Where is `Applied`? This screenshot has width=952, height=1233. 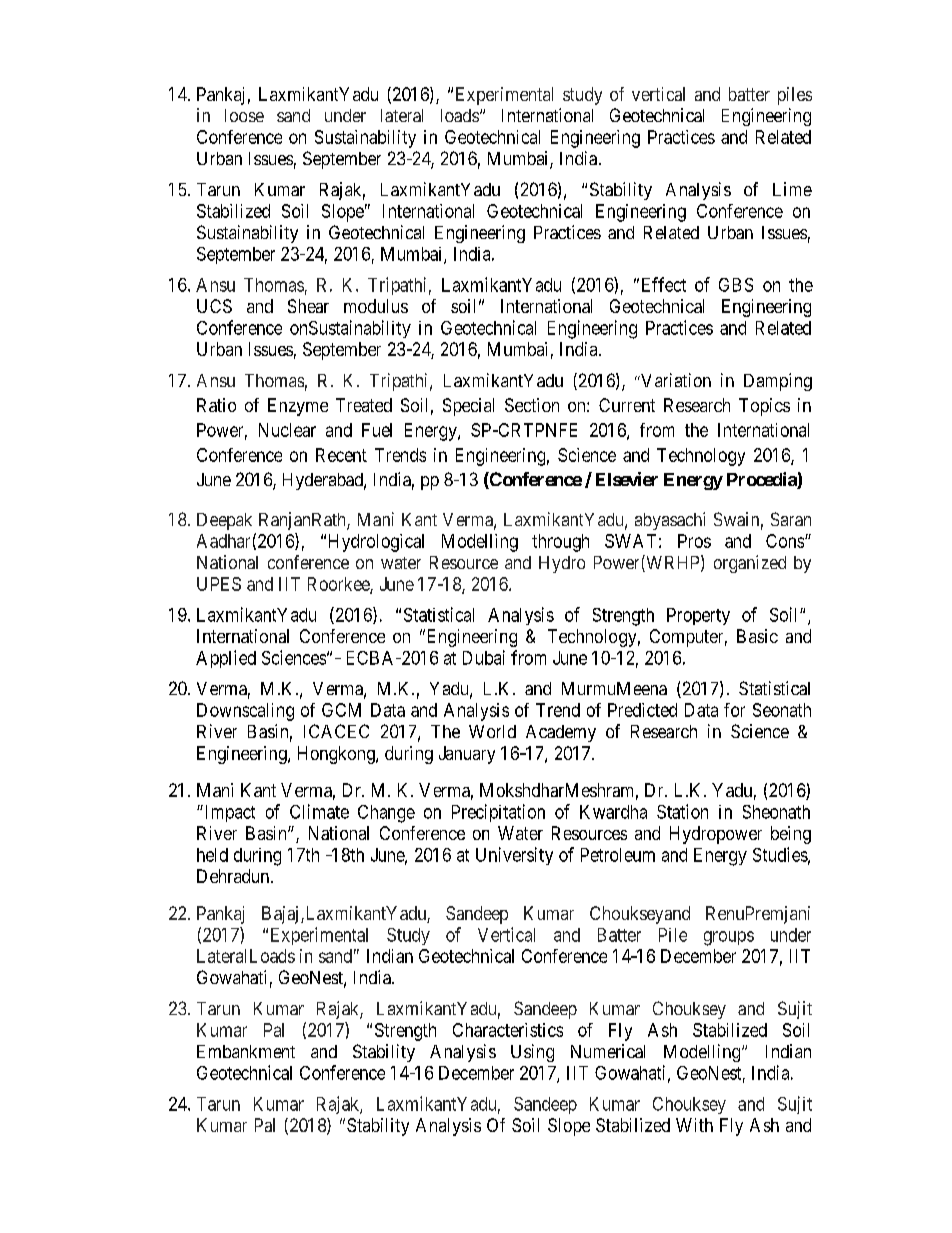
Applied is located at coordinates (226, 659).
